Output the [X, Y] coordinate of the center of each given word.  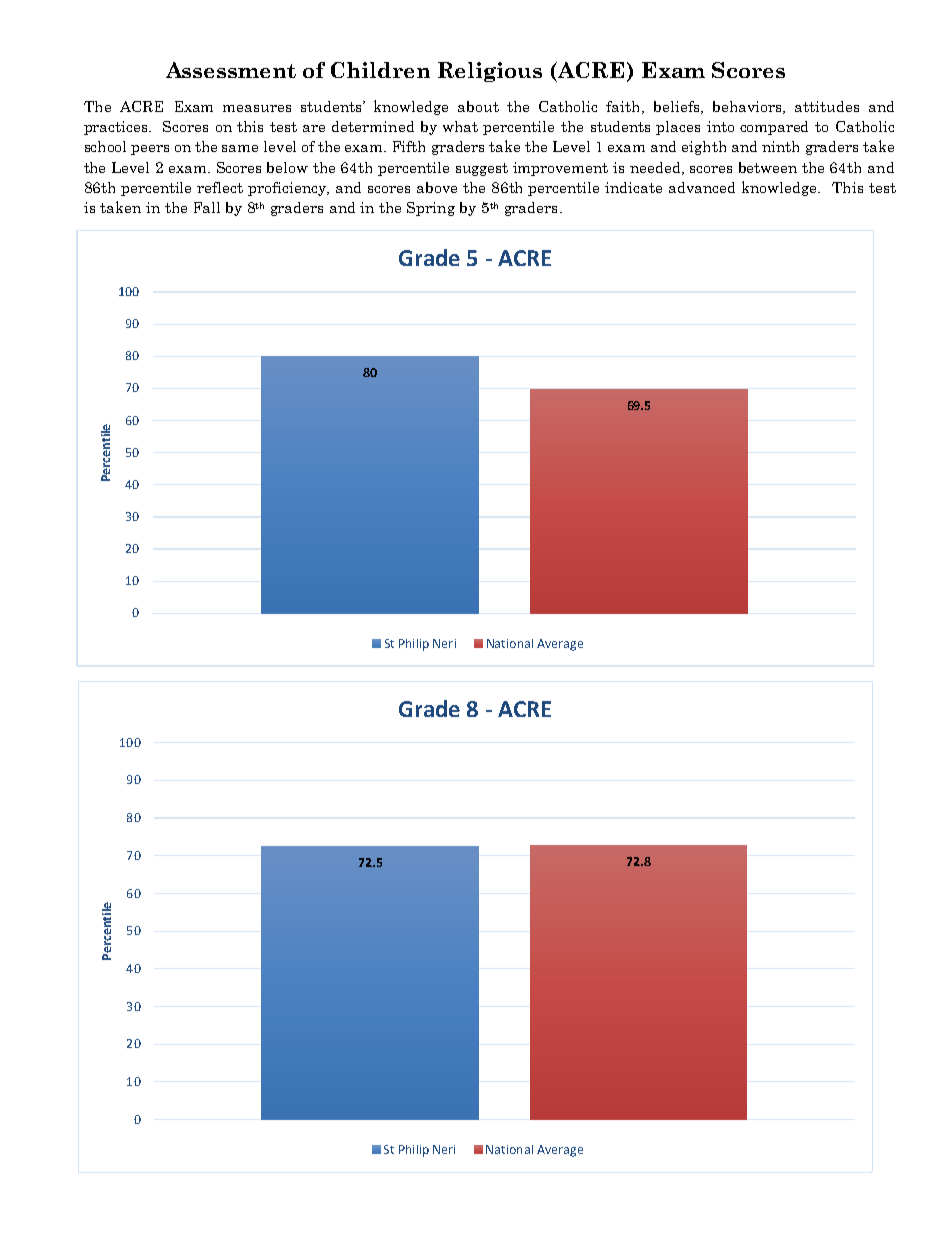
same [240, 148]
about [478, 106]
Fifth [409, 146]
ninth [780, 146]
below [287, 167]
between [768, 167]
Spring [431, 209]
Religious [490, 72]
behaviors [748, 107]
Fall [207, 207]
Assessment [231, 70]
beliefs [678, 107]
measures [257, 108]
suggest [482, 169]
